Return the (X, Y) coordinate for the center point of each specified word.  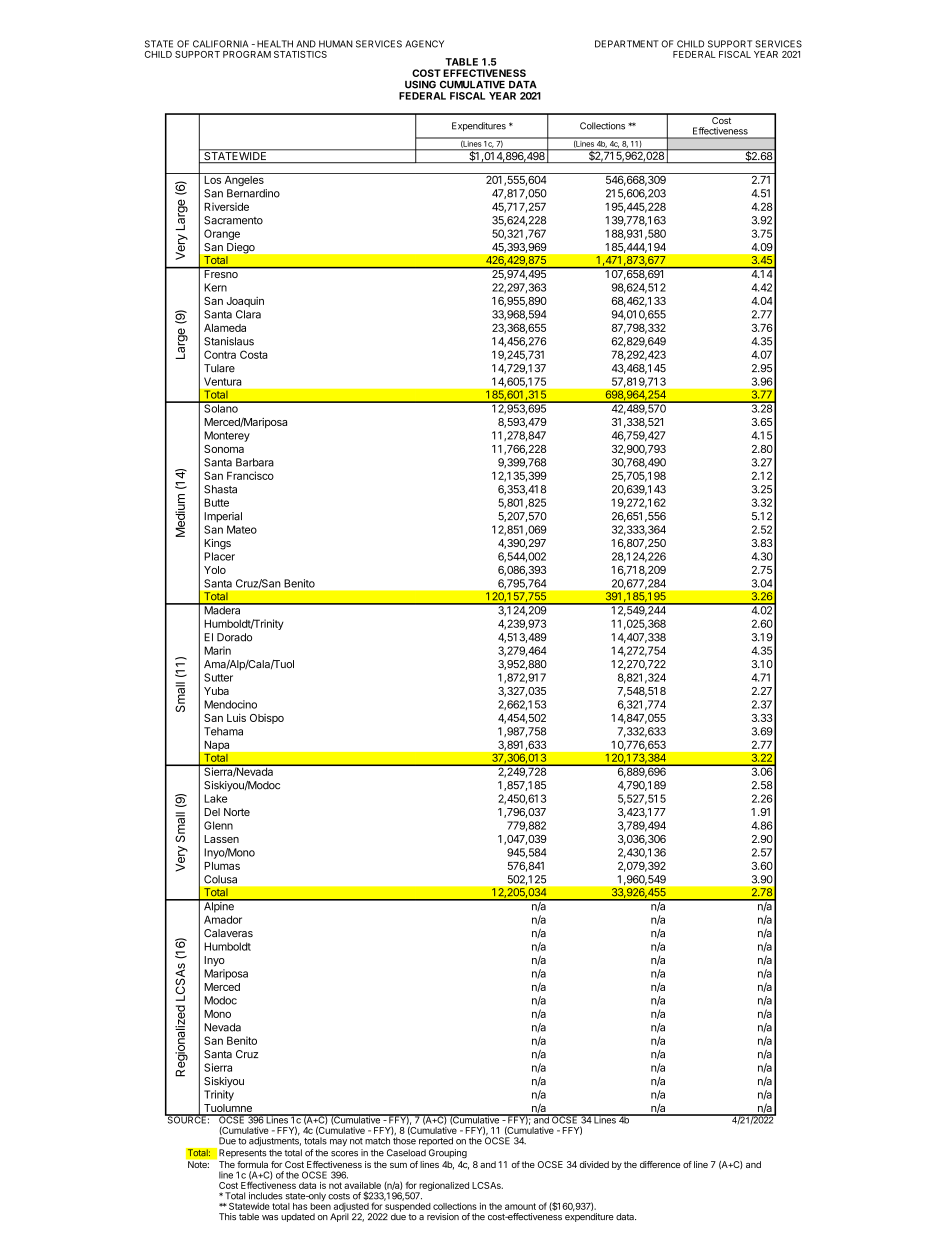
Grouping (448, 1153)
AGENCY (424, 44)
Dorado (234, 637)
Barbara (255, 462)
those (404, 1141)
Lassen (221, 839)
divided (594, 1164)
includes (266, 1196)
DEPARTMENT (627, 44)
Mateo (242, 529)
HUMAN (336, 44)
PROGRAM (247, 54)
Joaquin (245, 302)
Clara (248, 314)
